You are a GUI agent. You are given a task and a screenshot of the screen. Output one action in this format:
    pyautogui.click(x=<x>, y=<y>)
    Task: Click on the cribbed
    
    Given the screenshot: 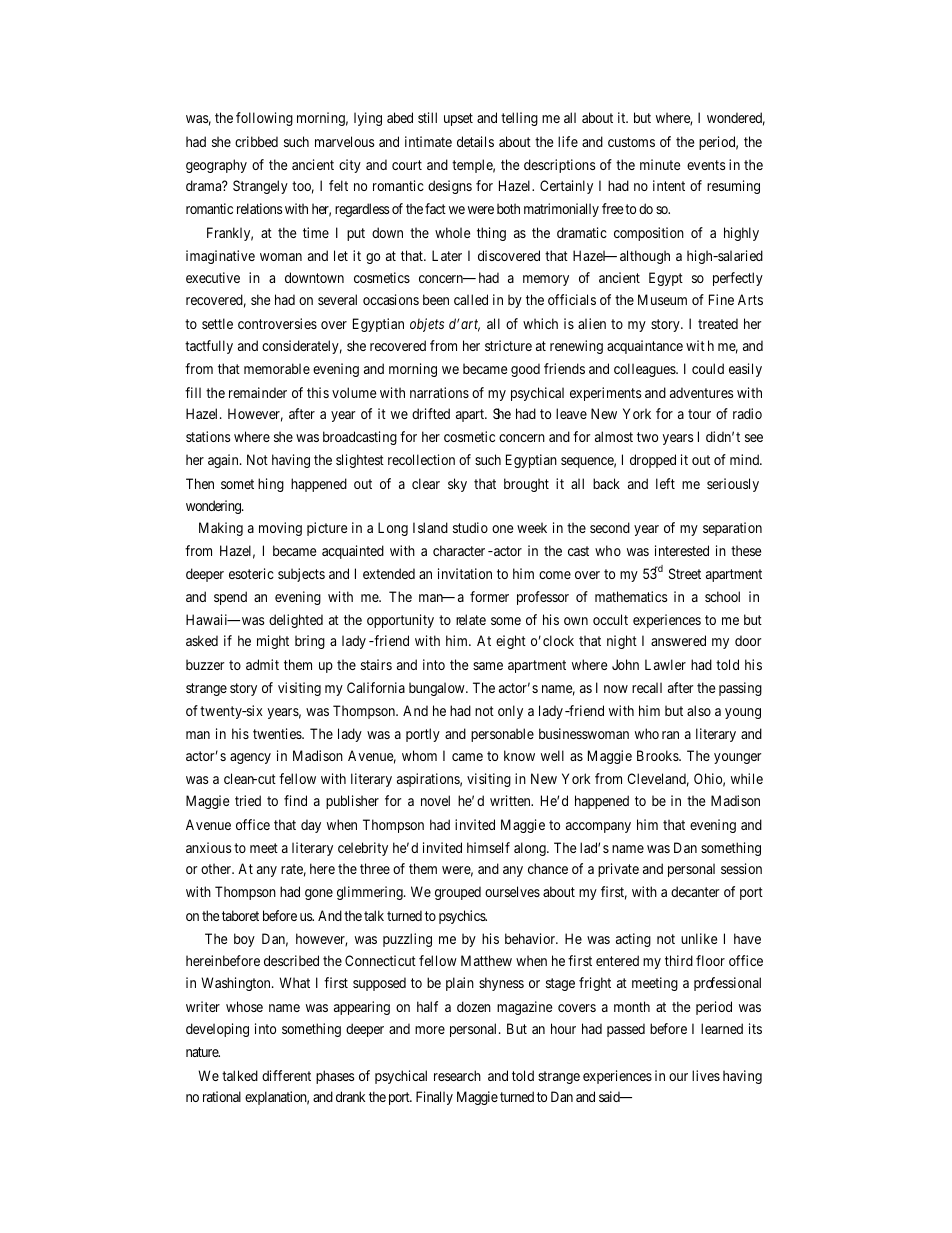 What is the action you would take?
    pyautogui.click(x=256, y=141)
